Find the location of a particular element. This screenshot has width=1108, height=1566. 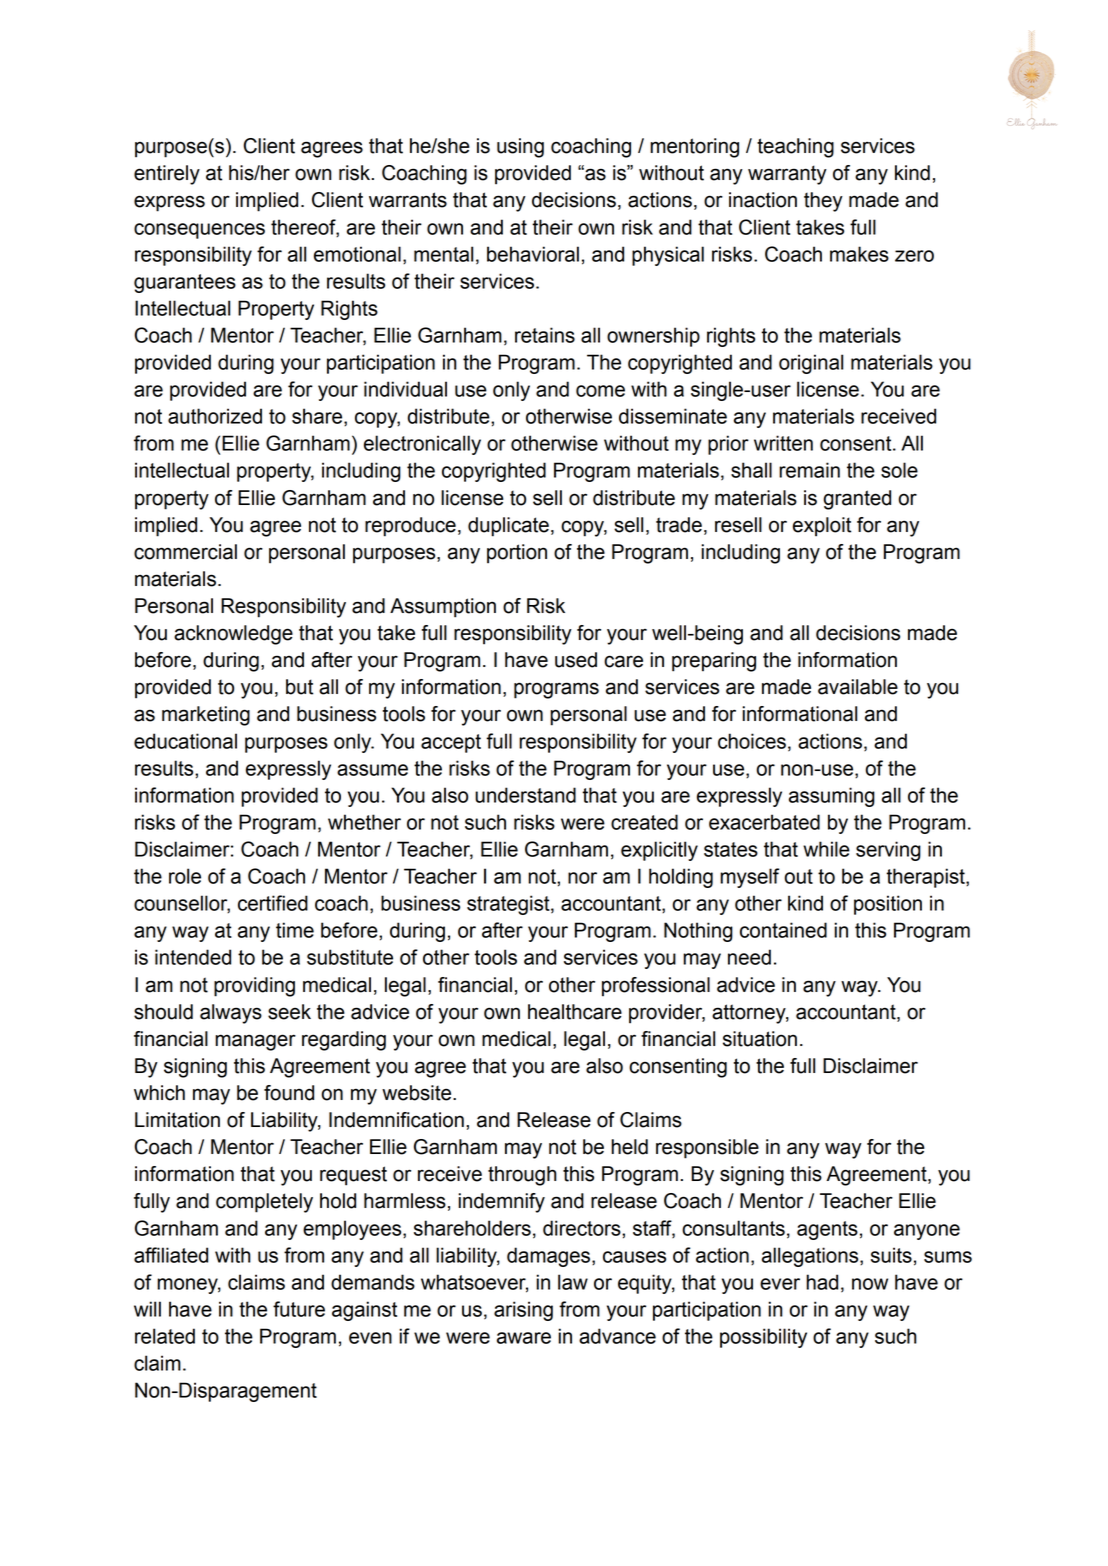

consequences is located at coordinates (199, 231).
